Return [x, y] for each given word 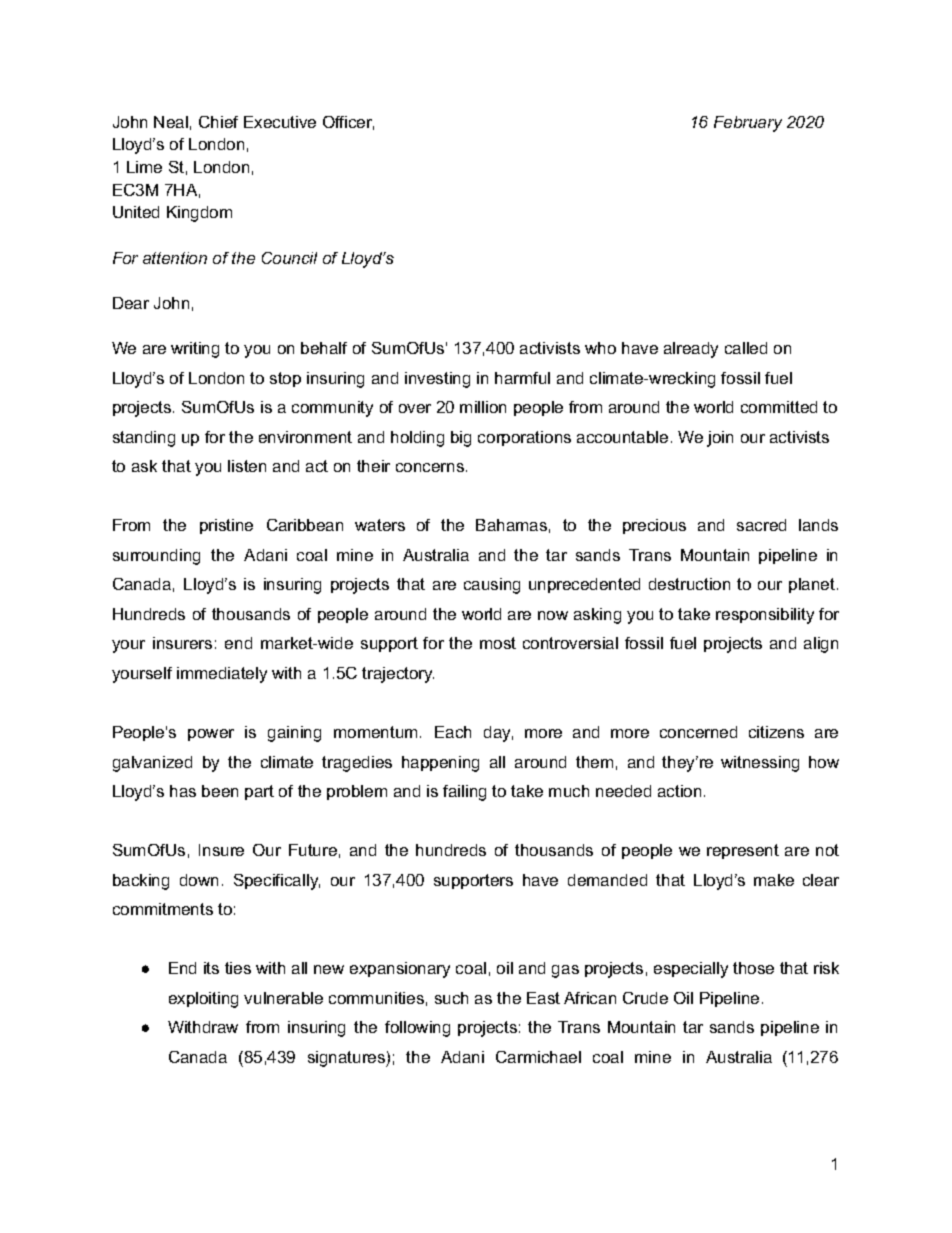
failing [464, 793]
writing [195, 350]
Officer [348, 123]
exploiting [203, 1000]
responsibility [765, 616]
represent [743, 851]
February [748, 124]
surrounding [156, 557]
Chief [218, 122]
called [746, 348]
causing [492, 586]
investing [437, 380]
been [220, 791]
